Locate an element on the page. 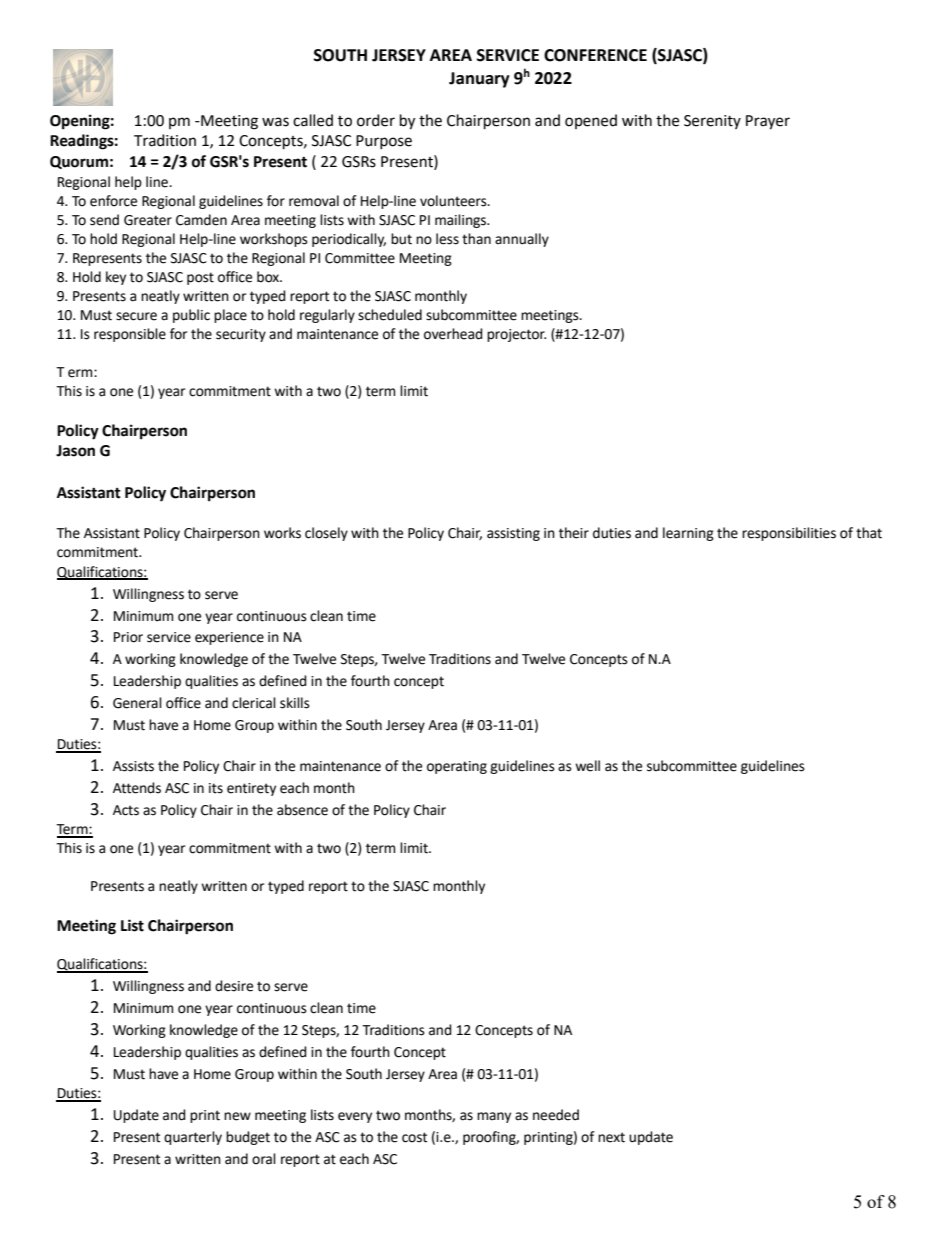 The height and width of the image is (1233, 952). assisting is located at coordinates (513, 534).
